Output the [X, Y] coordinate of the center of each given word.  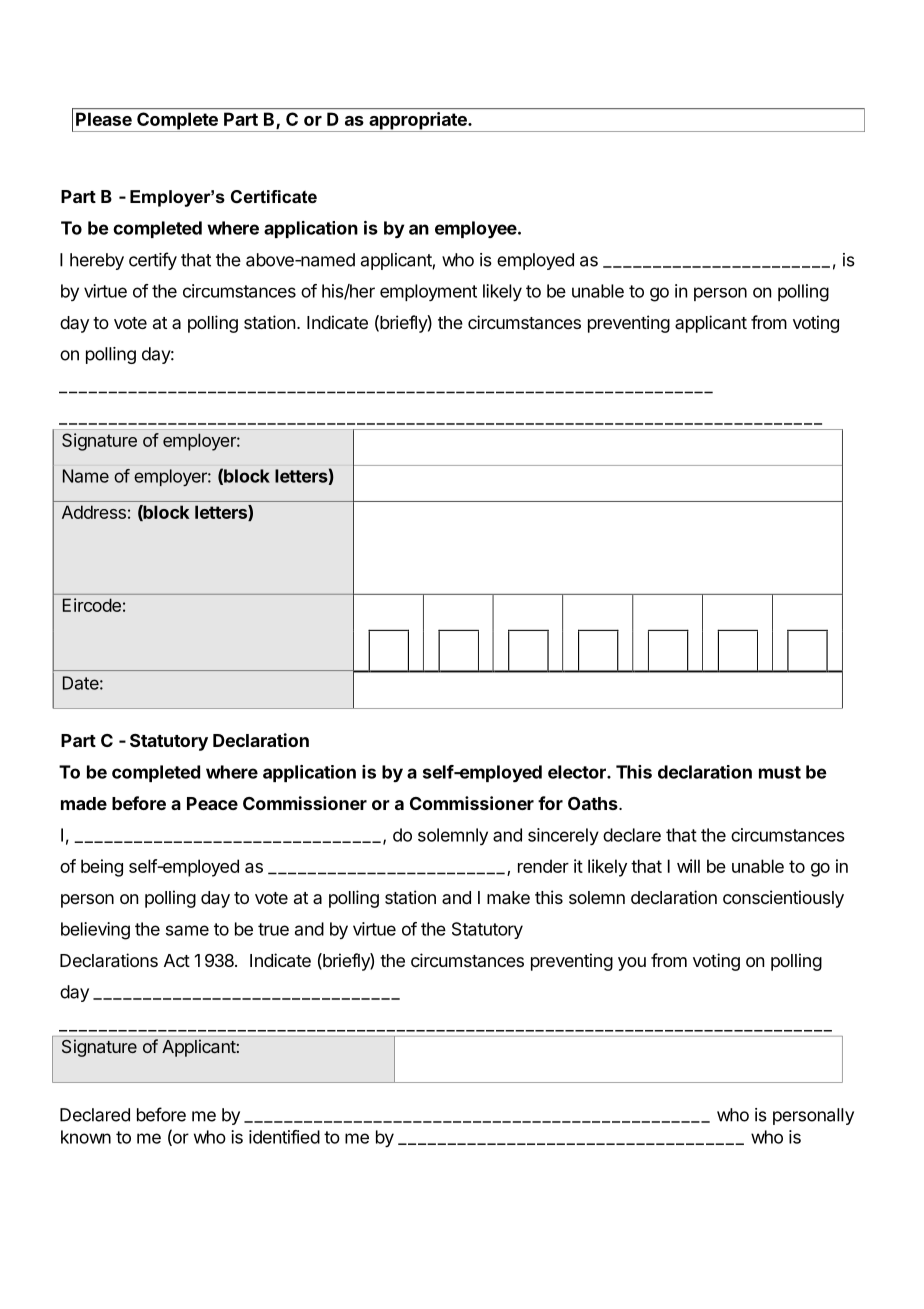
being [102, 868]
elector [578, 772]
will [688, 866]
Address [94, 512]
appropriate [418, 122]
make [508, 898]
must [780, 772]
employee [477, 229]
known [86, 1137]
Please [104, 119]
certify [153, 261]
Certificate [274, 197]
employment [428, 292]
